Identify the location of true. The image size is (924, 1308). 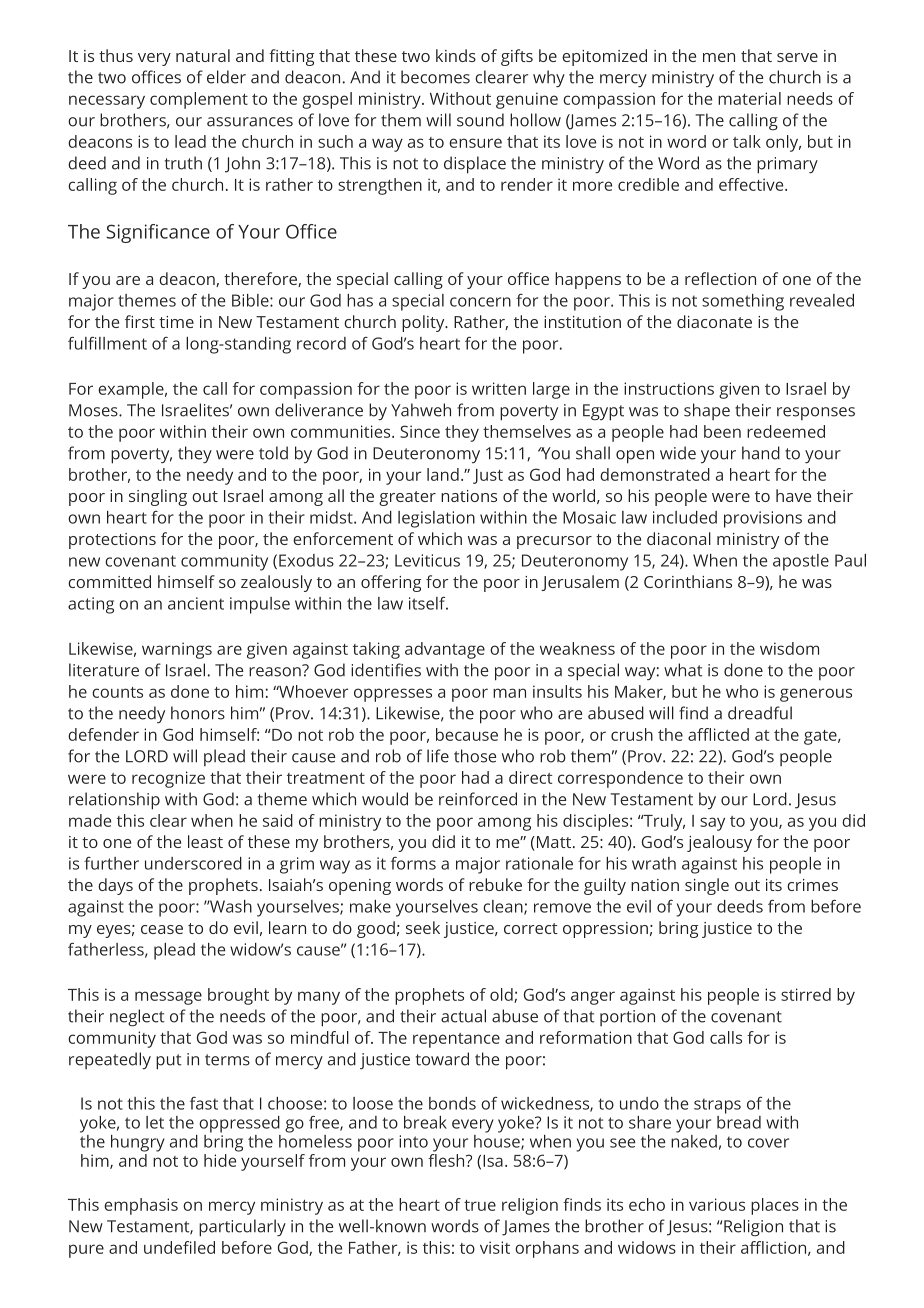
(480, 1205).
